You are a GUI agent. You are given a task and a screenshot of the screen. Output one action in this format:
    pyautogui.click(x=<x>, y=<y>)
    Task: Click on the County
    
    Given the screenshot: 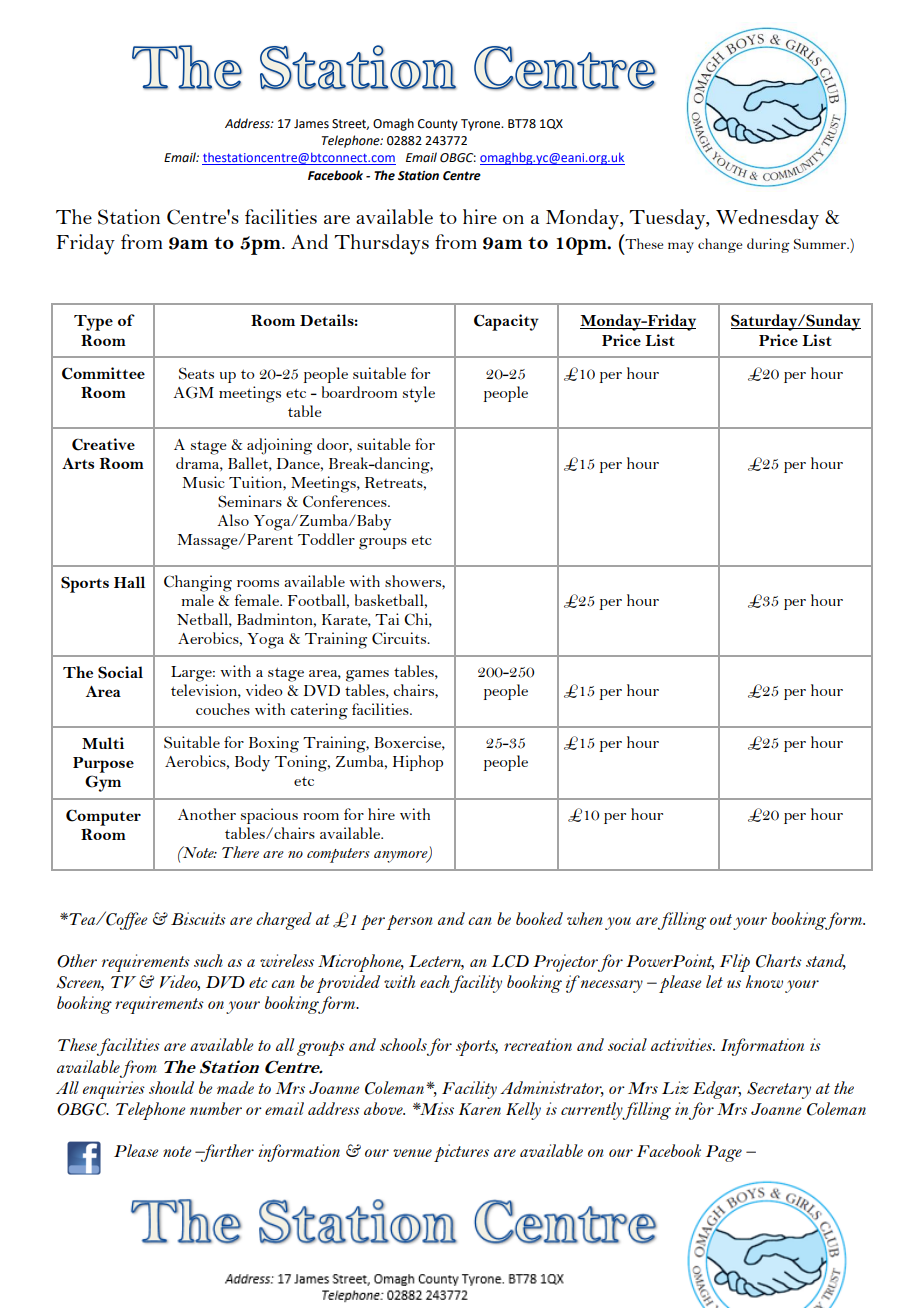 What is the action you would take?
    pyautogui.click(x=438, y=125)
